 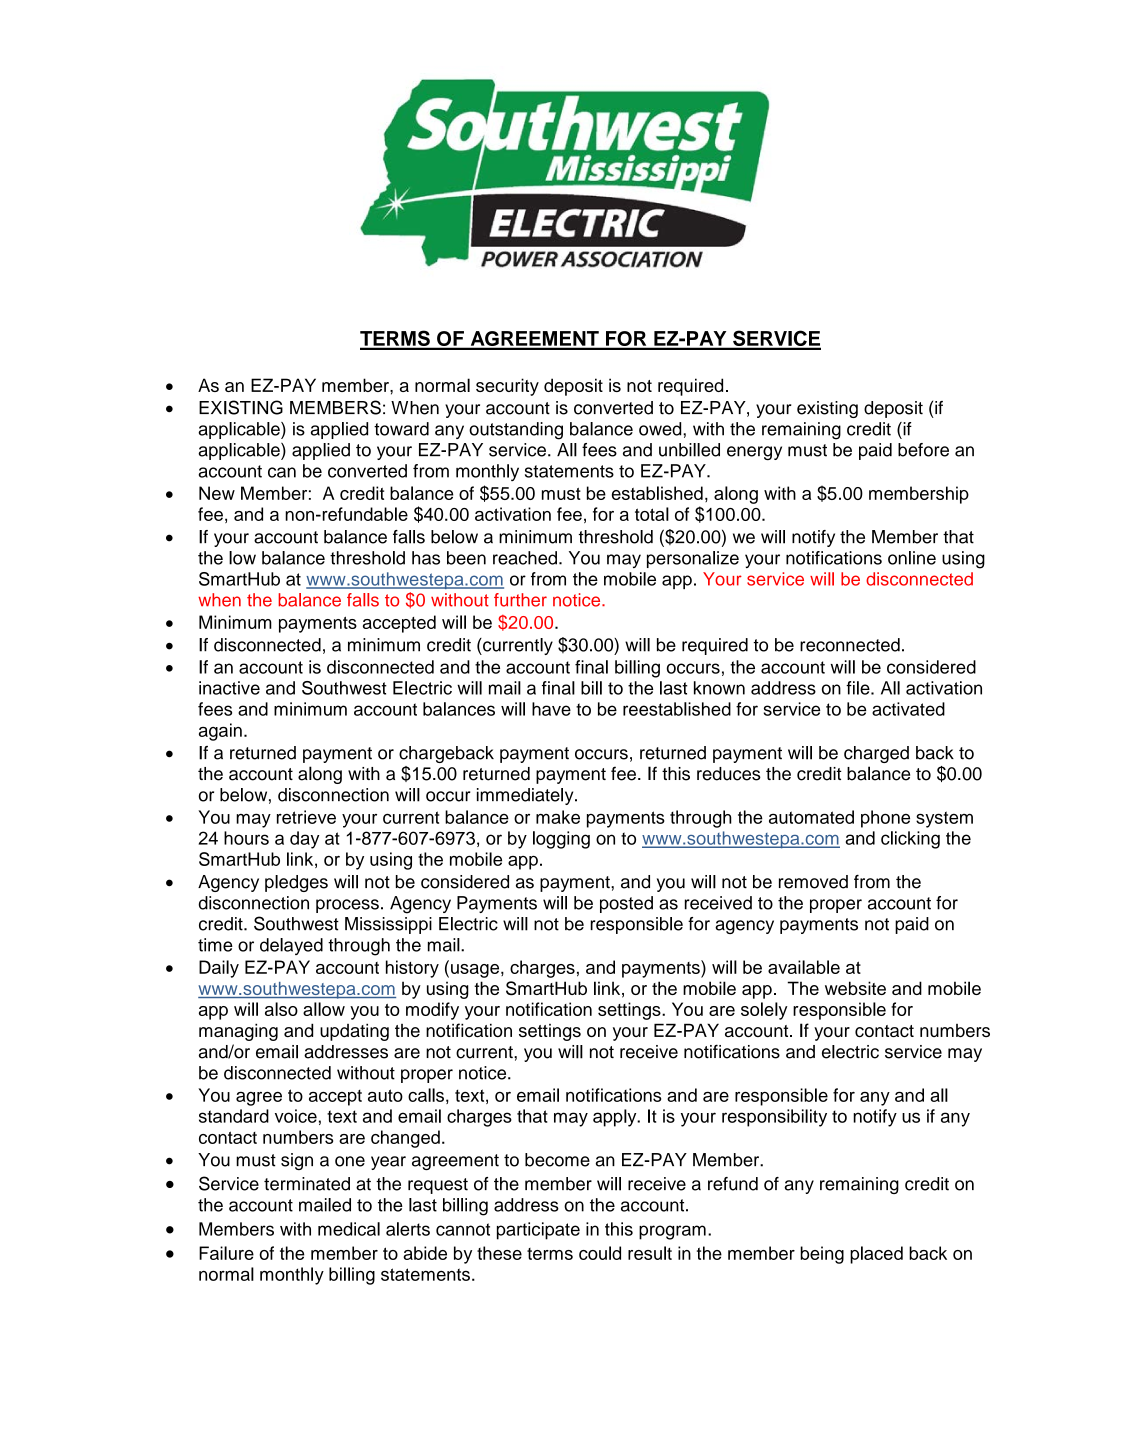 I want to click on reconnected, so click(x=850, y=645).
